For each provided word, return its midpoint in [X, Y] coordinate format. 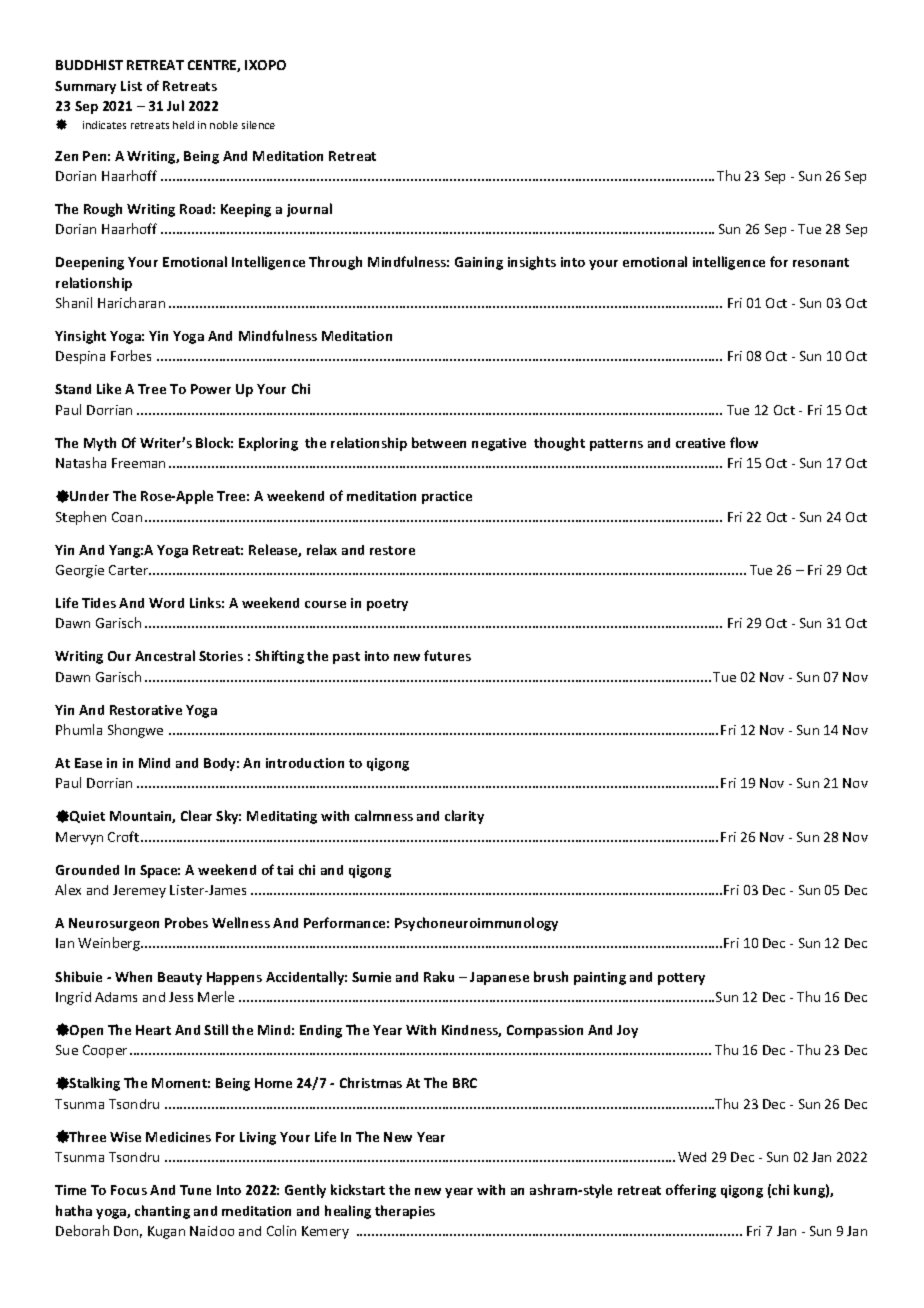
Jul [175, 105]
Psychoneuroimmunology [476, 924]
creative [700, 443]
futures [447, 655]
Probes [186, 922]
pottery [681, 979]
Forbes [131, 355]
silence [258, 125]
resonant [821, 262]
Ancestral [165, 655]
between [439, 442]
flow [744, 442]
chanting [162, 1212]
